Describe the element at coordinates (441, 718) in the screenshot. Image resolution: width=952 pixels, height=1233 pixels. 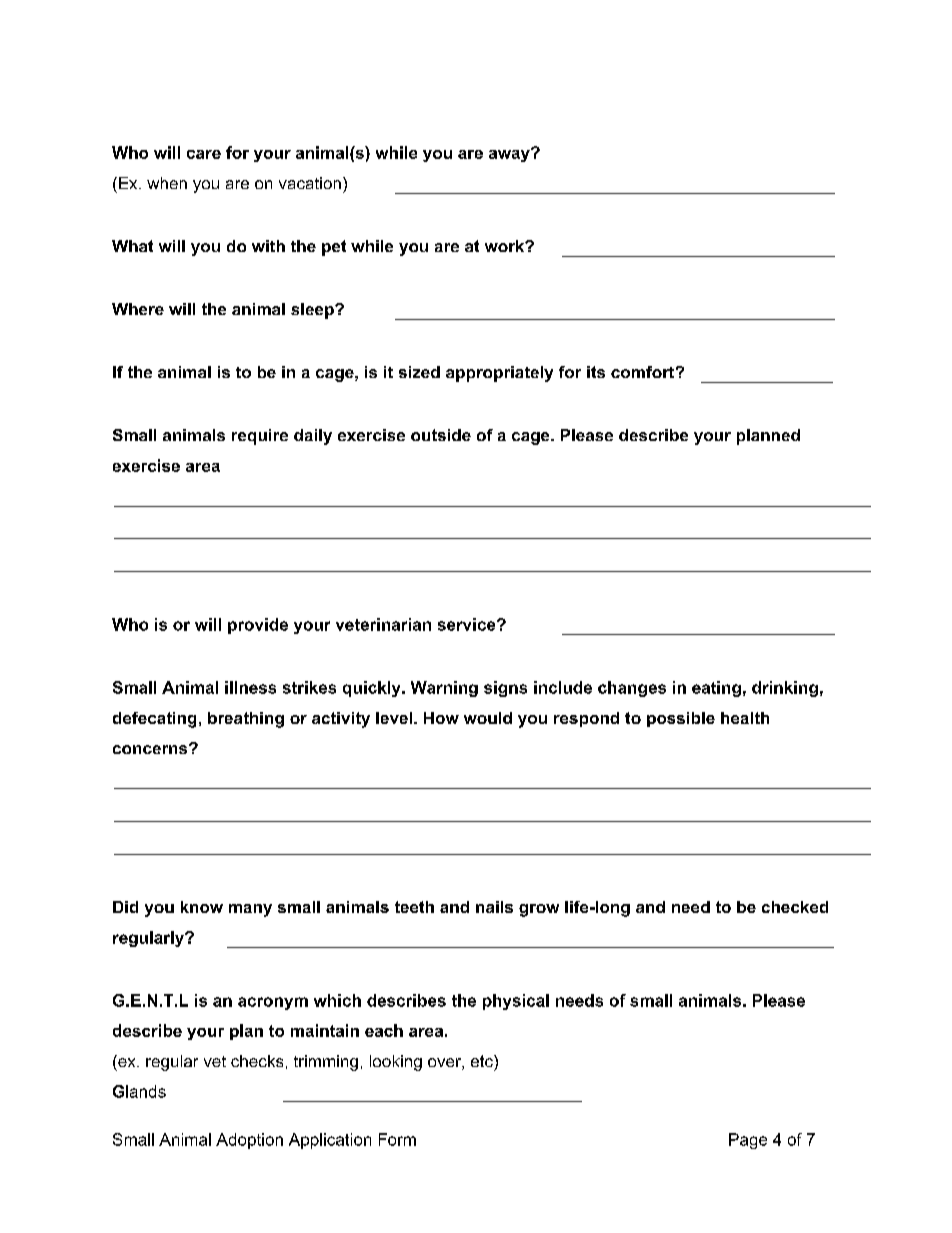
I see `How` at that location.
